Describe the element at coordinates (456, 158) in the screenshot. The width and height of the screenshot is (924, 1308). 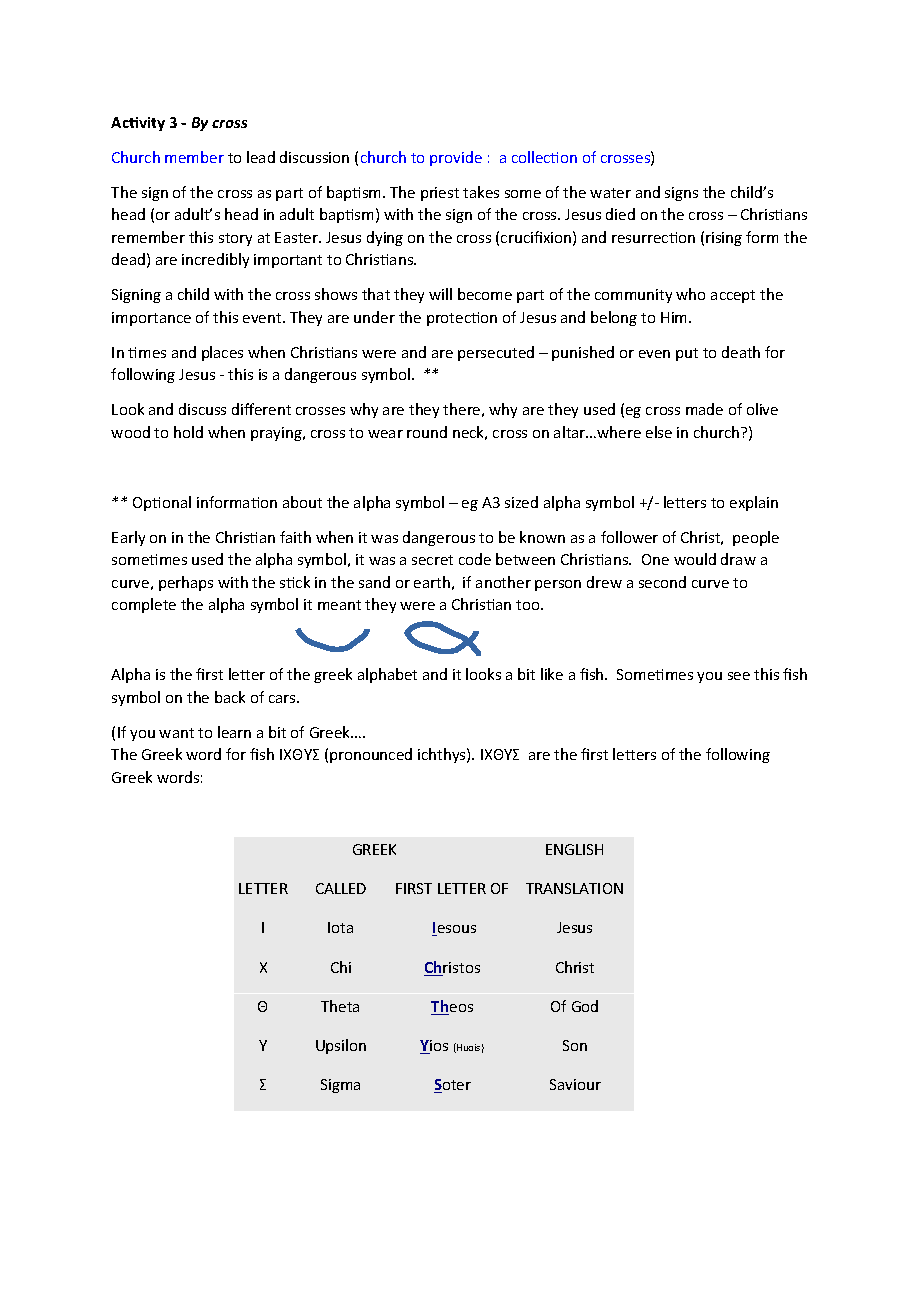
I see `provide` at that location.
